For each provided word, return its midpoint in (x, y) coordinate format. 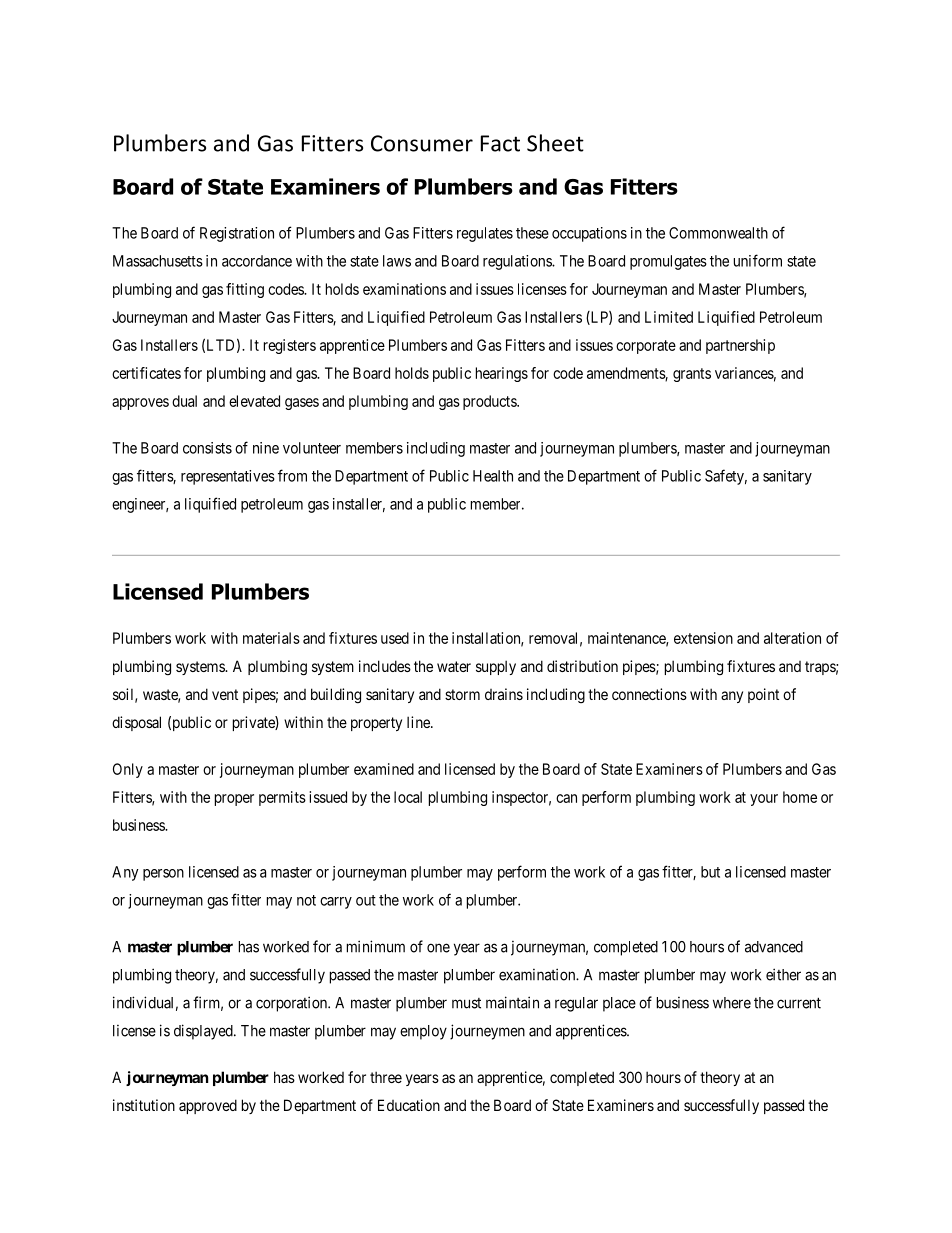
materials (271, 638)
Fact (500, 143)
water (454, 666)
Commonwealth (718, 233)
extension (703, 638)
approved (208, 1106)
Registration (237, 234)
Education (409, 1105)
